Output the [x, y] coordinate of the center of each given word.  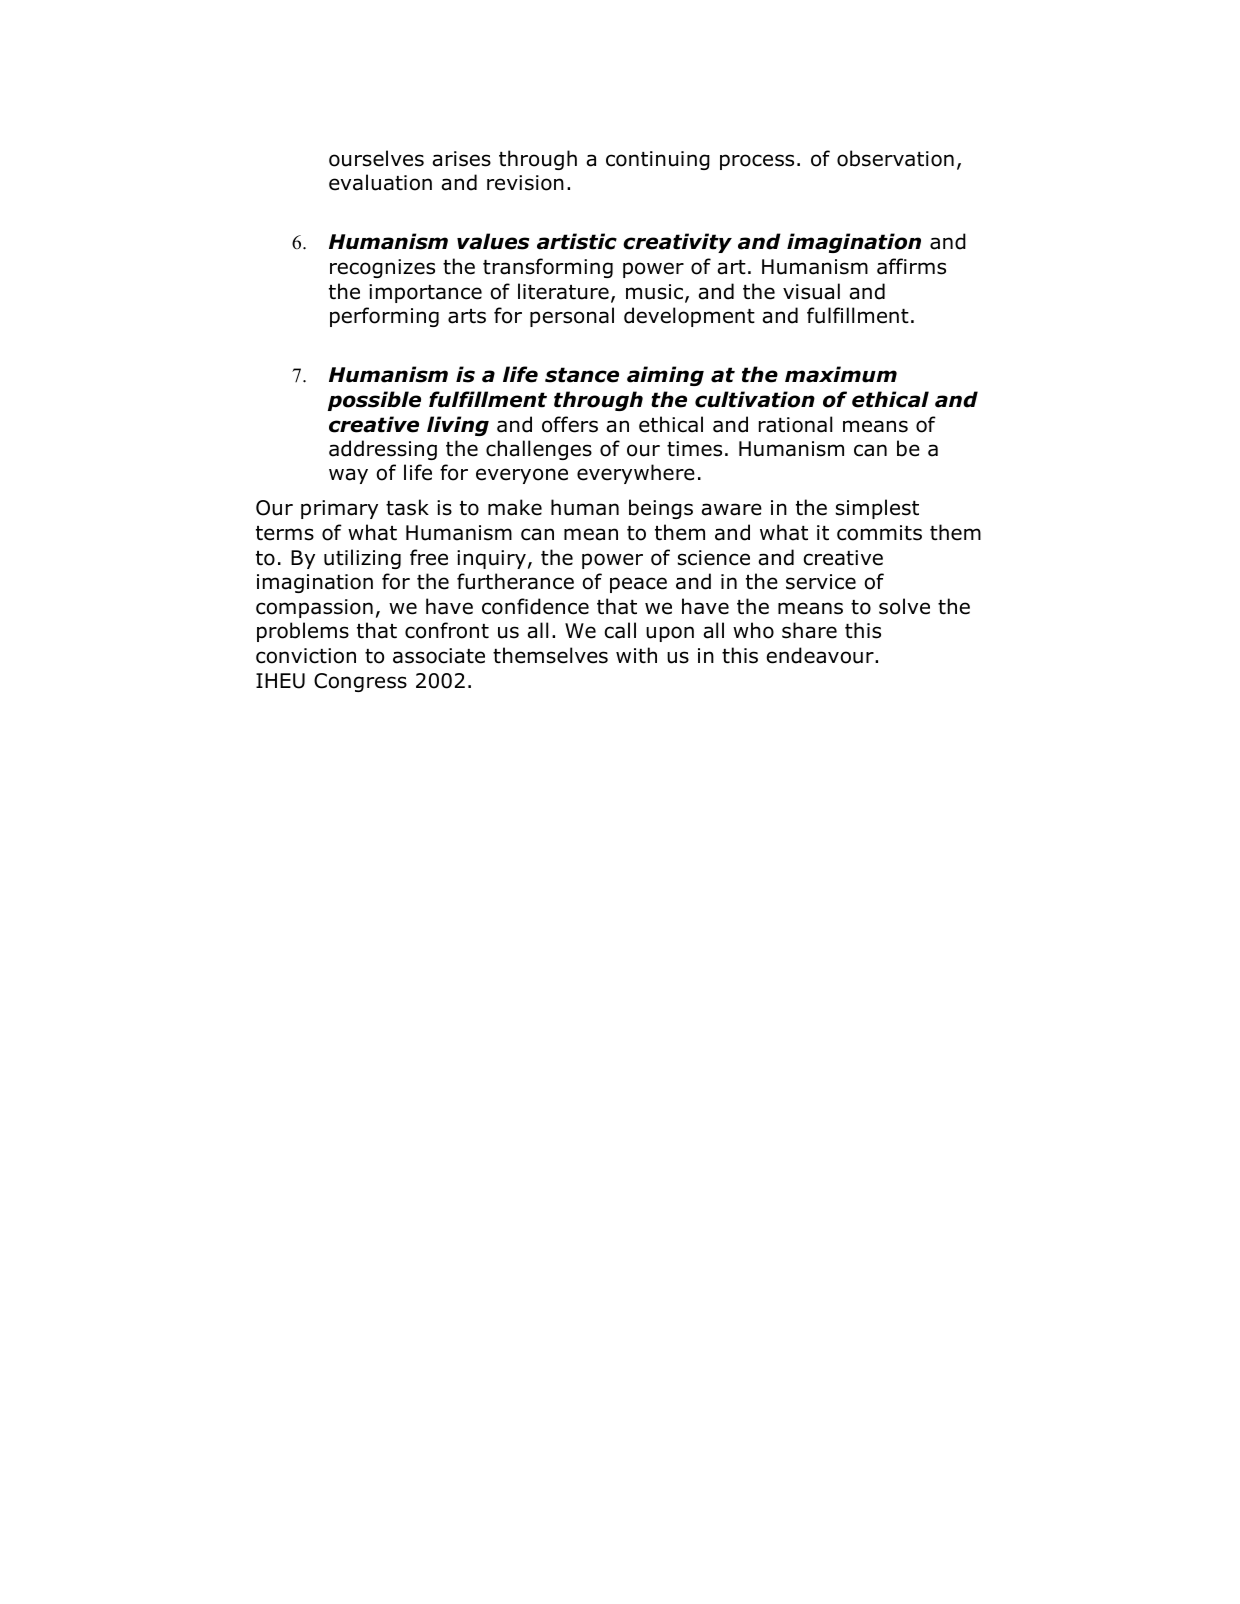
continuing [658, 160]
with [636, 655]
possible [374, 401]
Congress [360, 682]
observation [895, 158]
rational [795, 424]
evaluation [380, 182]
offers [570, 424]
